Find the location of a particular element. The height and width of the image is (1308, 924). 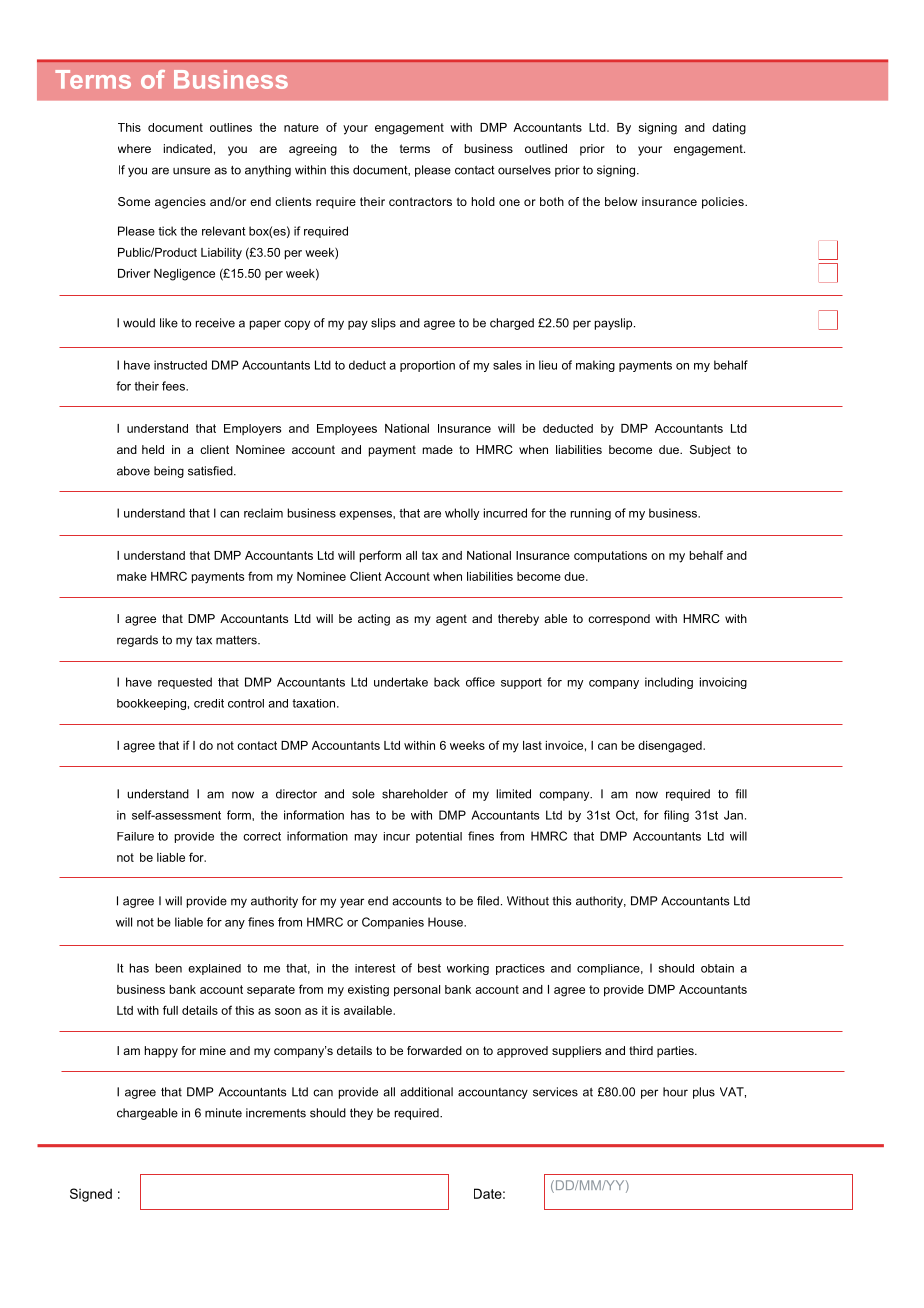

hour is located at coordinates (675, 1092).
